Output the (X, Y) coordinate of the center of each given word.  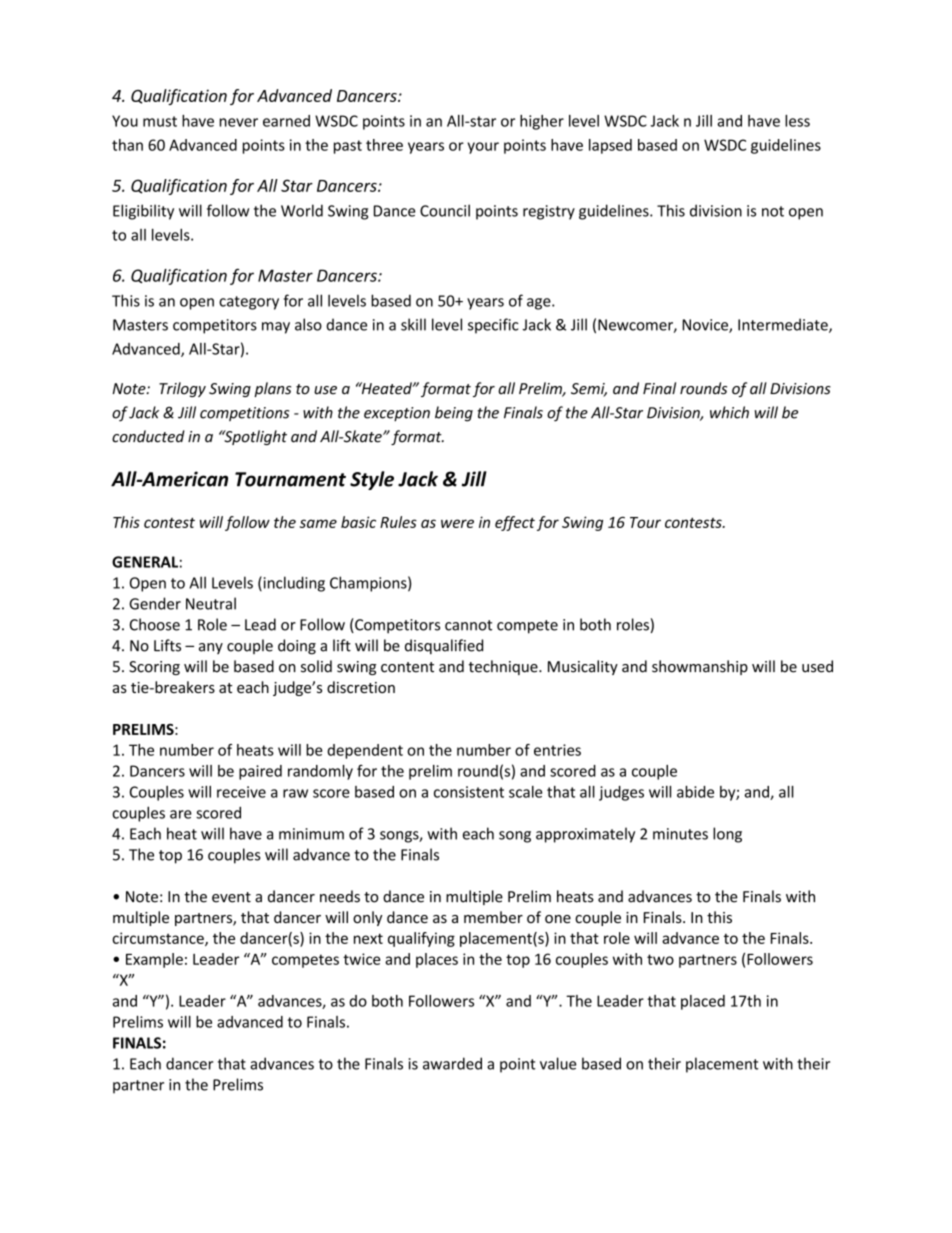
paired (260, 772)
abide (695, 792)
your (483, 148)
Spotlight (254, 437)
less (797, 121)
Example (154, 960)
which (729, 412)
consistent (469, 792)
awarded (452, 1063)
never (239, 122)
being (454, 414)
